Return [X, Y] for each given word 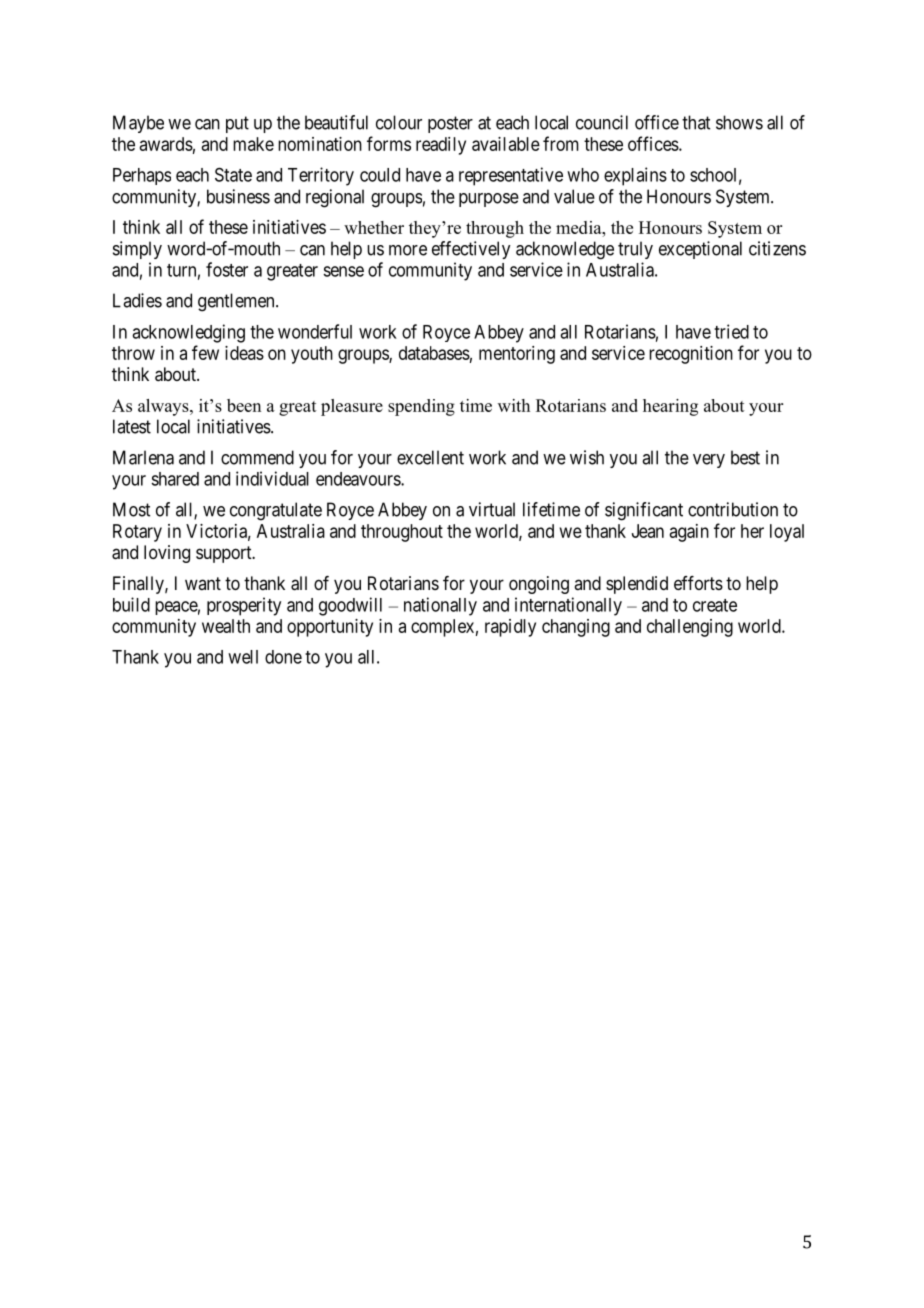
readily [441, 146]
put [237, 124]
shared [175, 479]
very [709, 461]
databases [434, 353]
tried [731, 331]
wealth [226, 626]
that [696, 122]
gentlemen [237, 302]
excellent [430, 457]
